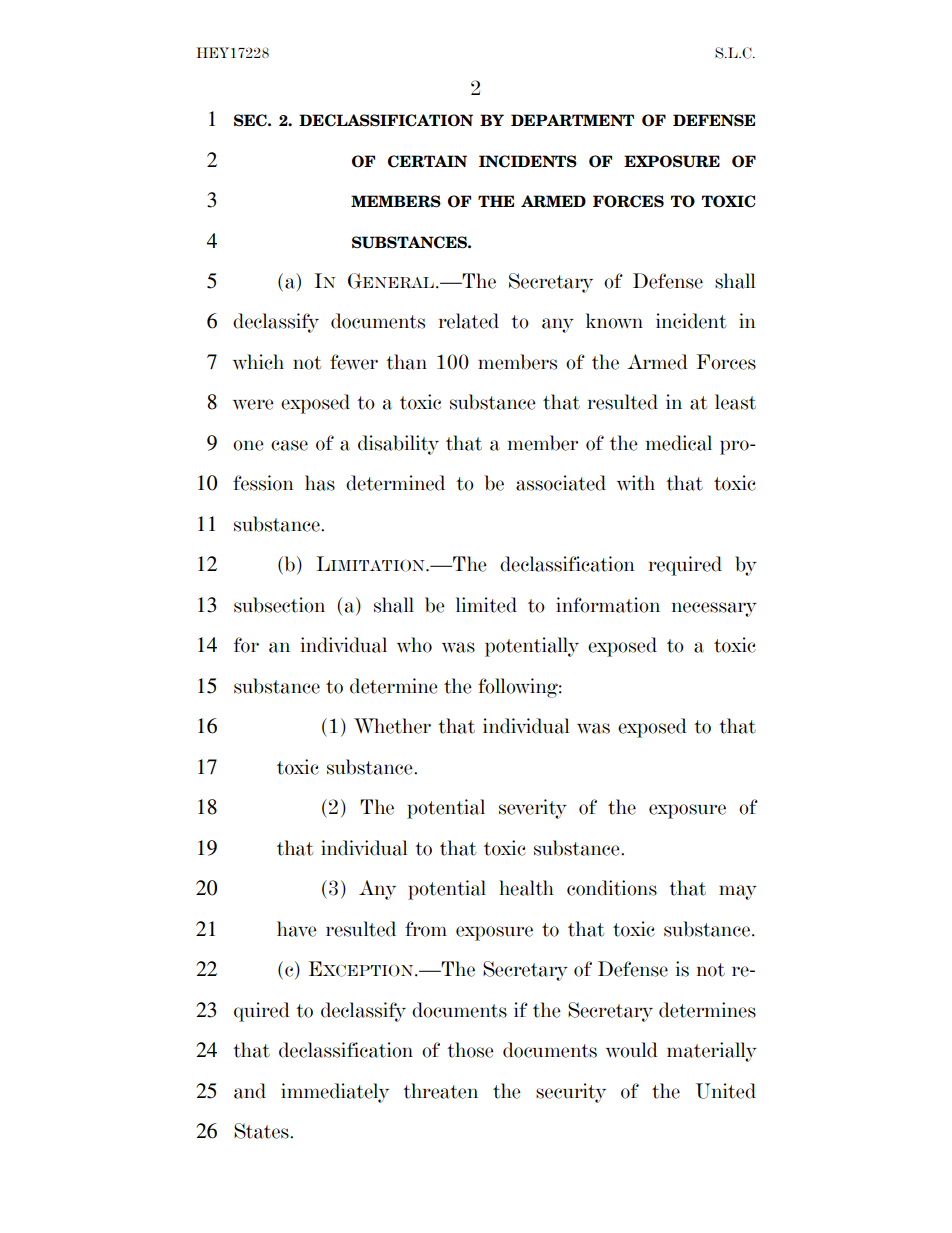 The image size is (952, 1233). I want to click on CERTAIN, so click(427, 161).
